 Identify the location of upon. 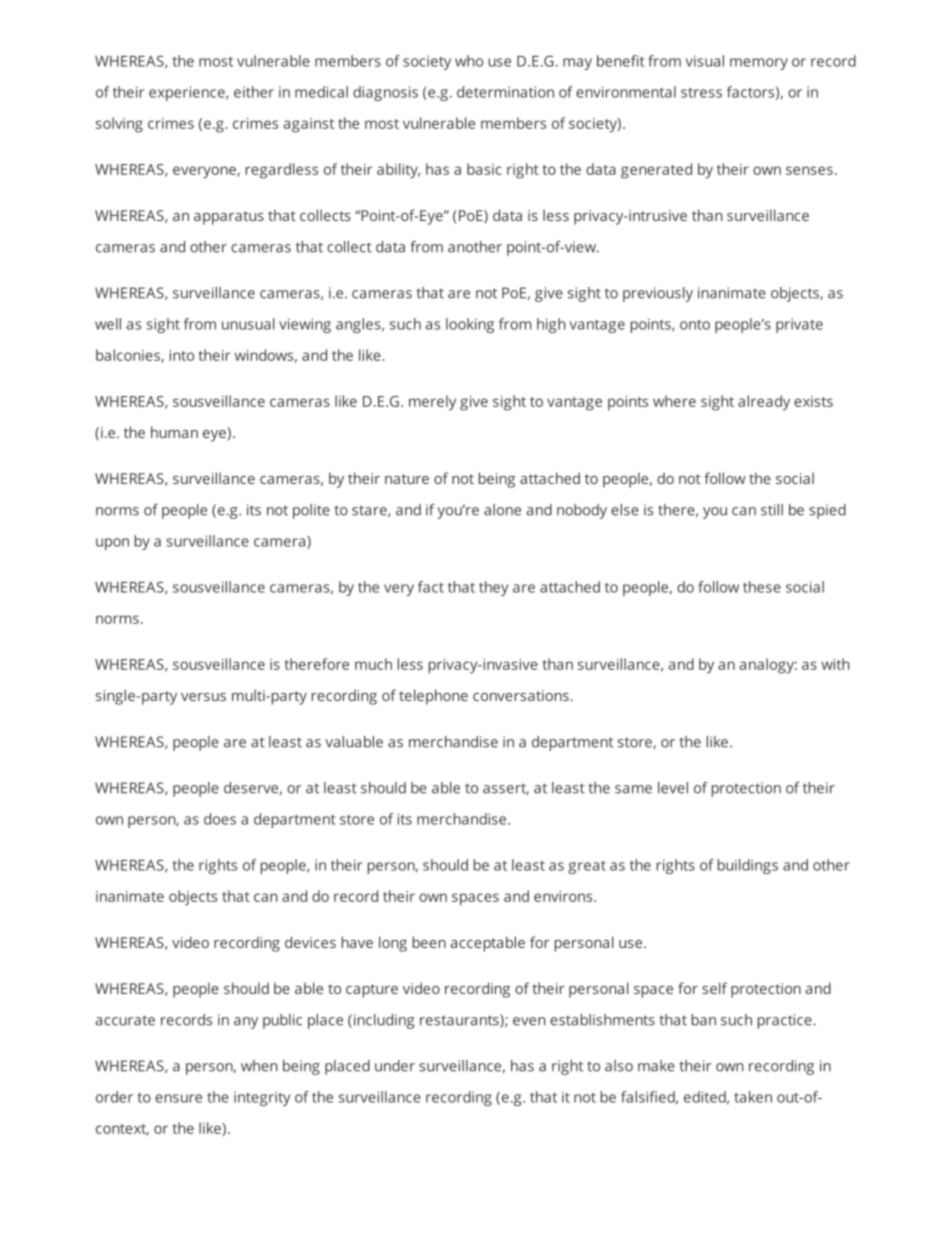
(112, 544).
